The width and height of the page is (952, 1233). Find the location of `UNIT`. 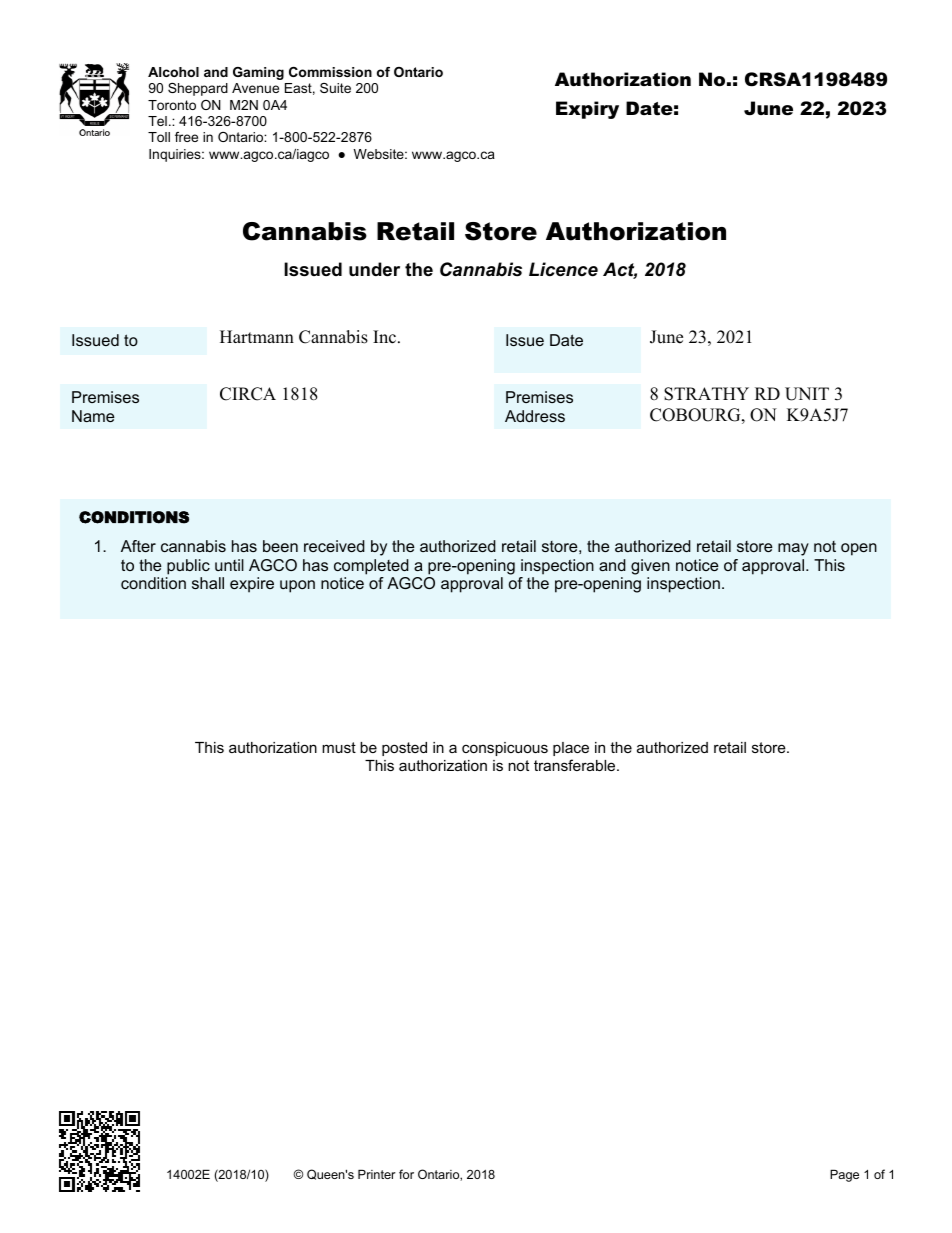

UNIT is located at coordinates (807, 394).
